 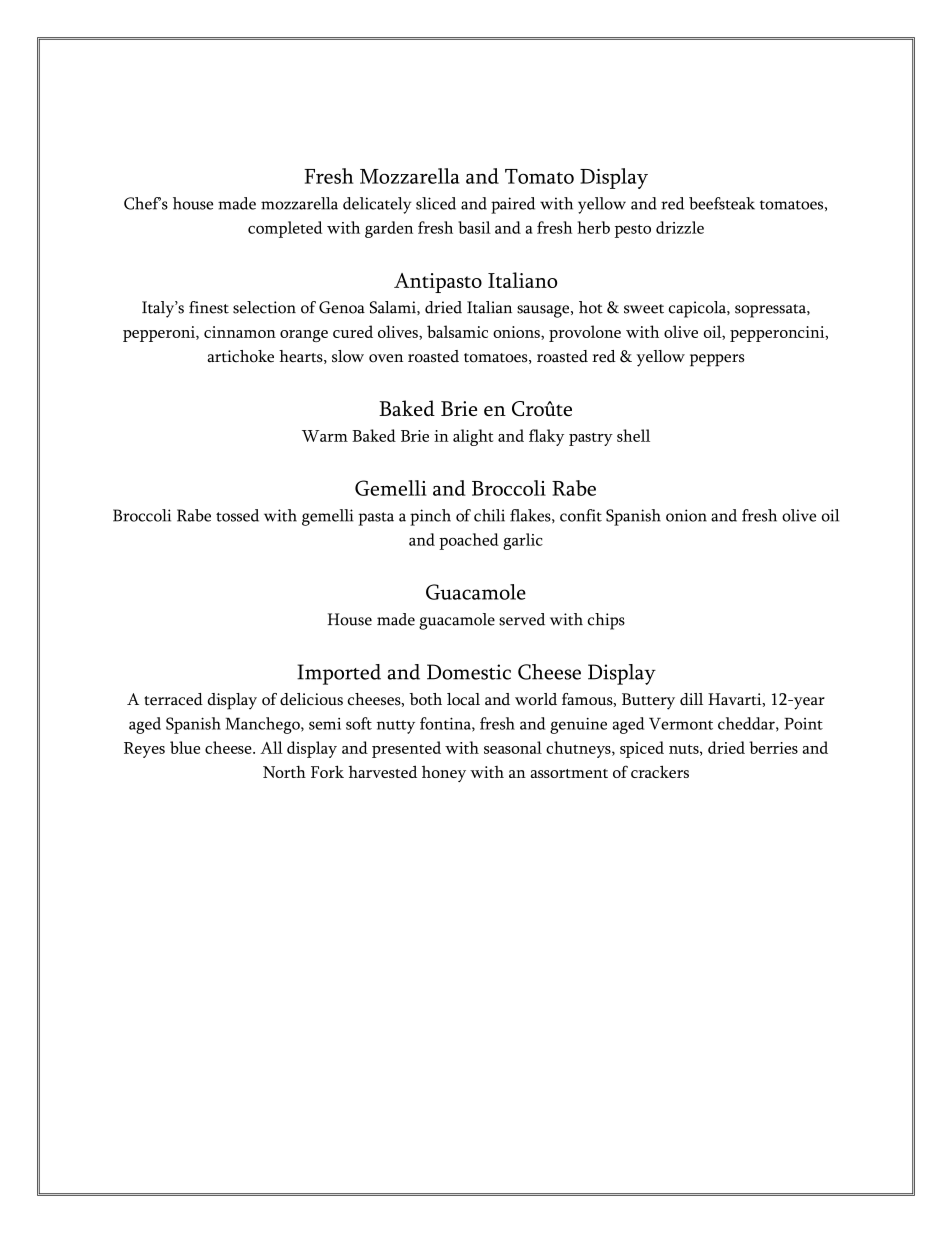 I want to click on completed, so click(x=285, y=229).
